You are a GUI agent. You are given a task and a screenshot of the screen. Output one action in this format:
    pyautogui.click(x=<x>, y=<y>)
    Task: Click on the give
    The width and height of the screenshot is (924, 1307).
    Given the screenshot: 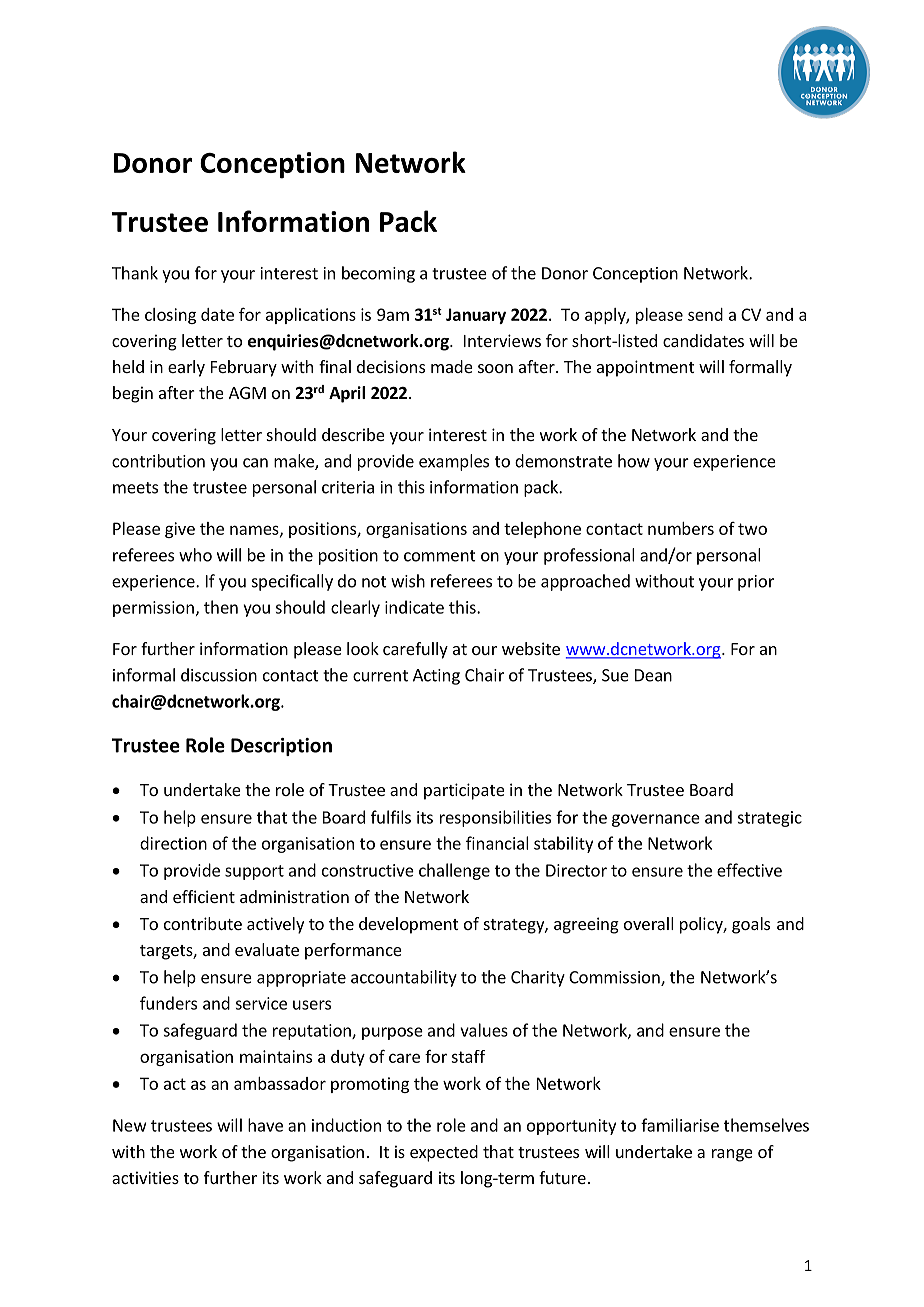 What is the action you would take?
    pyautogui.click(x=180, y=530)
